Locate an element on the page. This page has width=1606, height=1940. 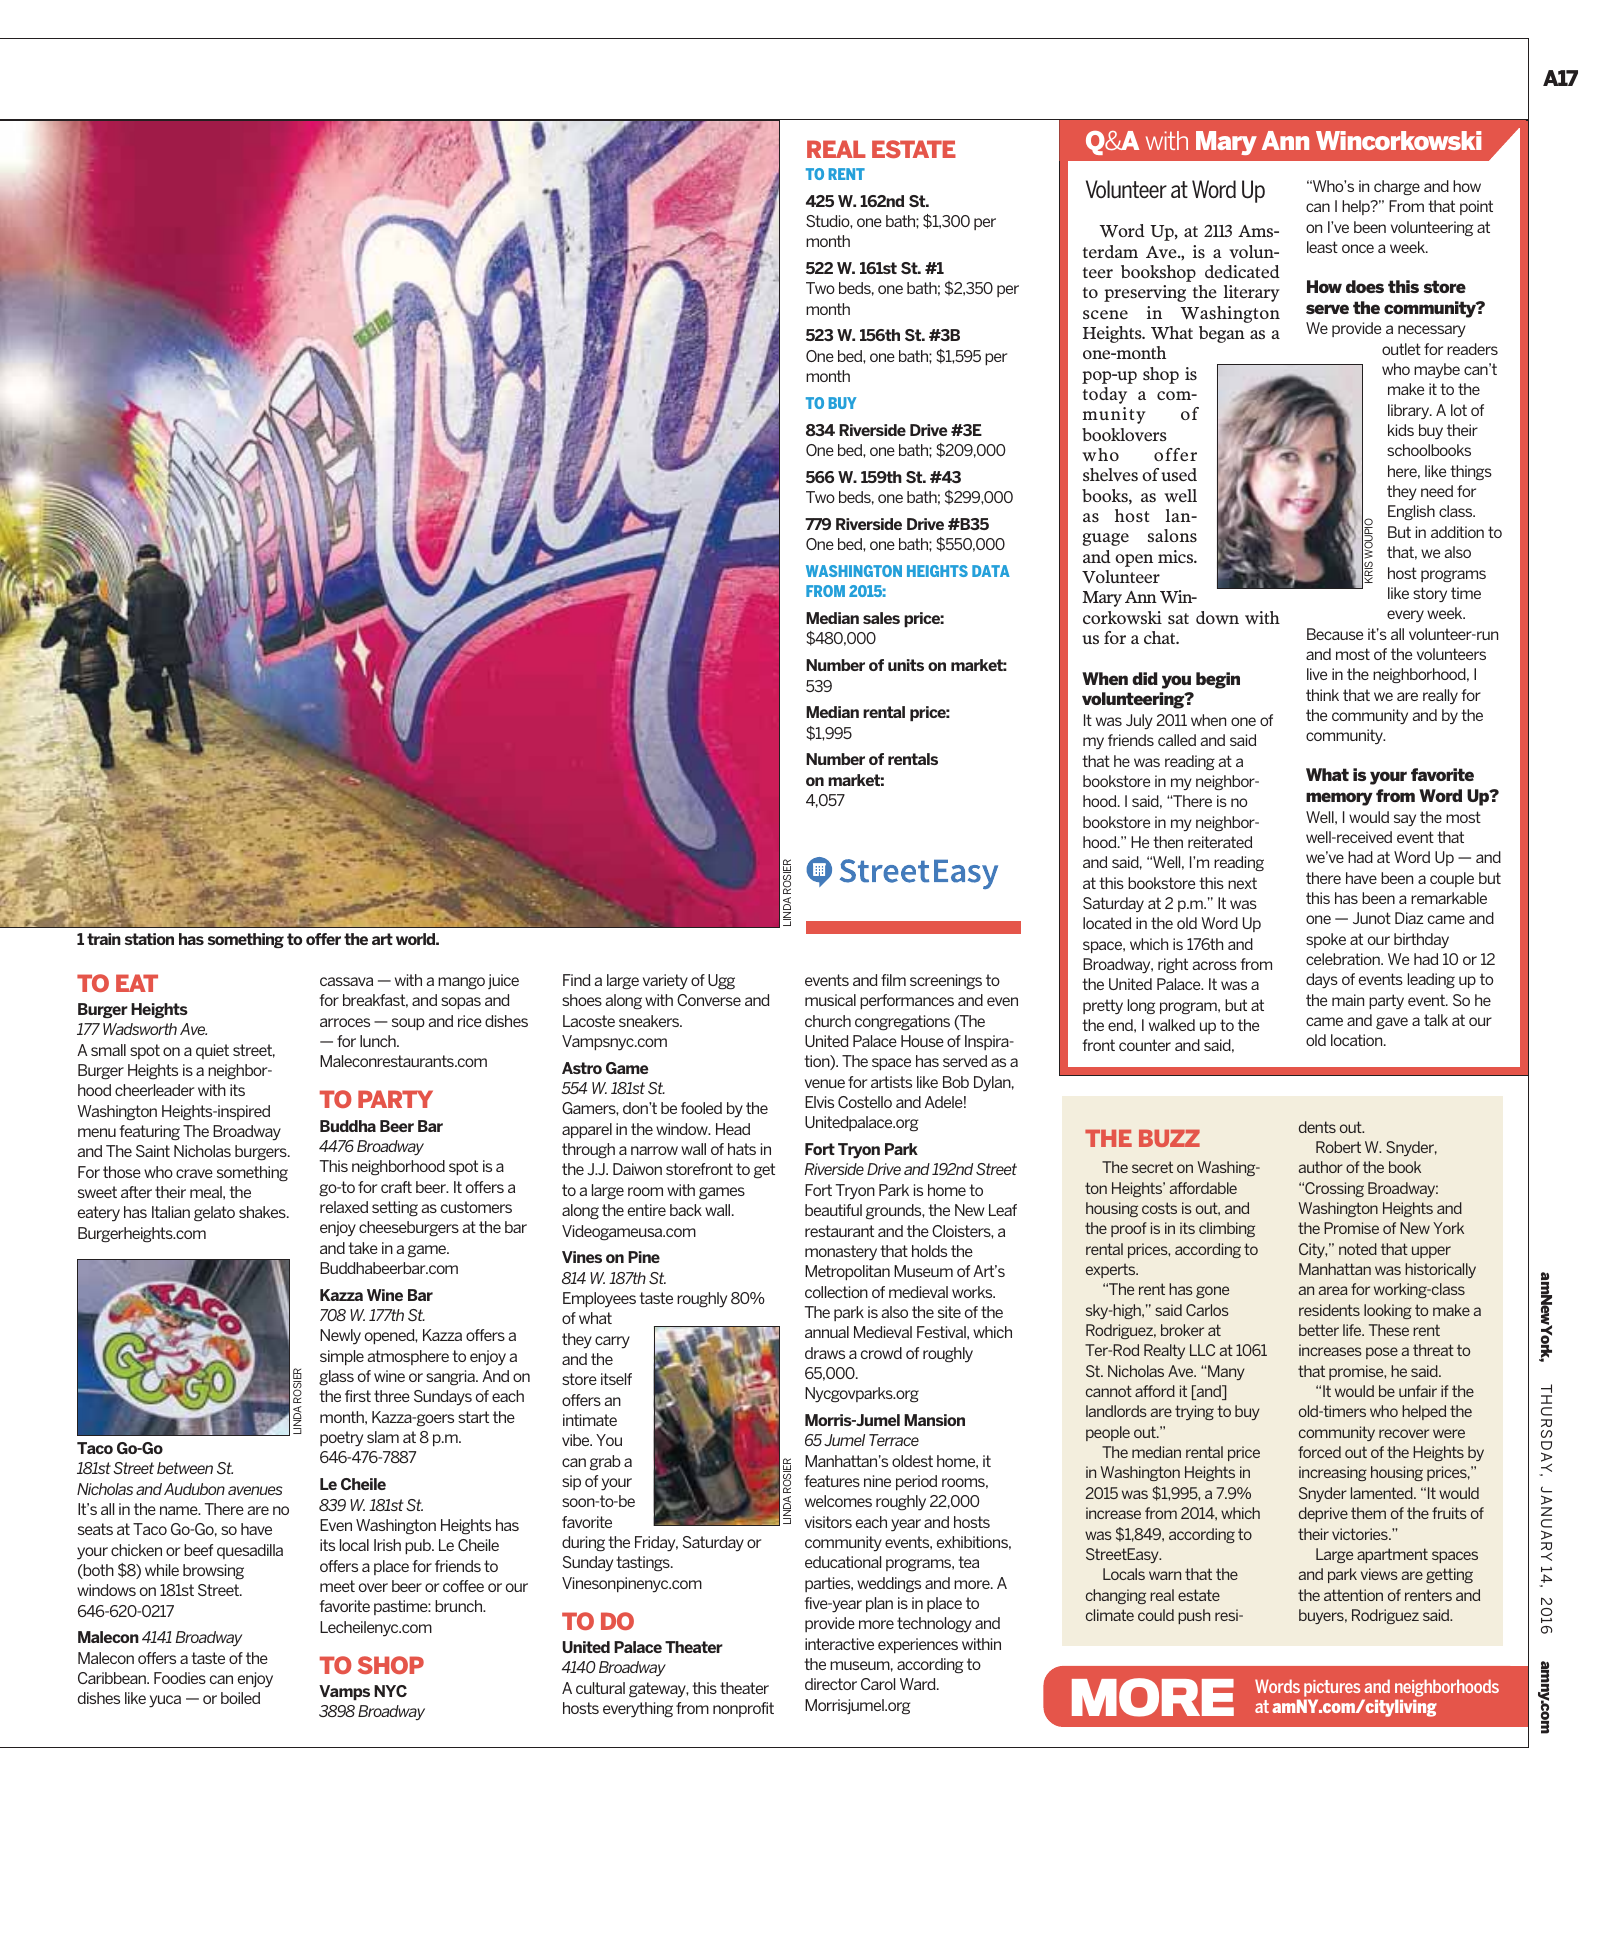
shakes is located at coordinates (263, 1212).
